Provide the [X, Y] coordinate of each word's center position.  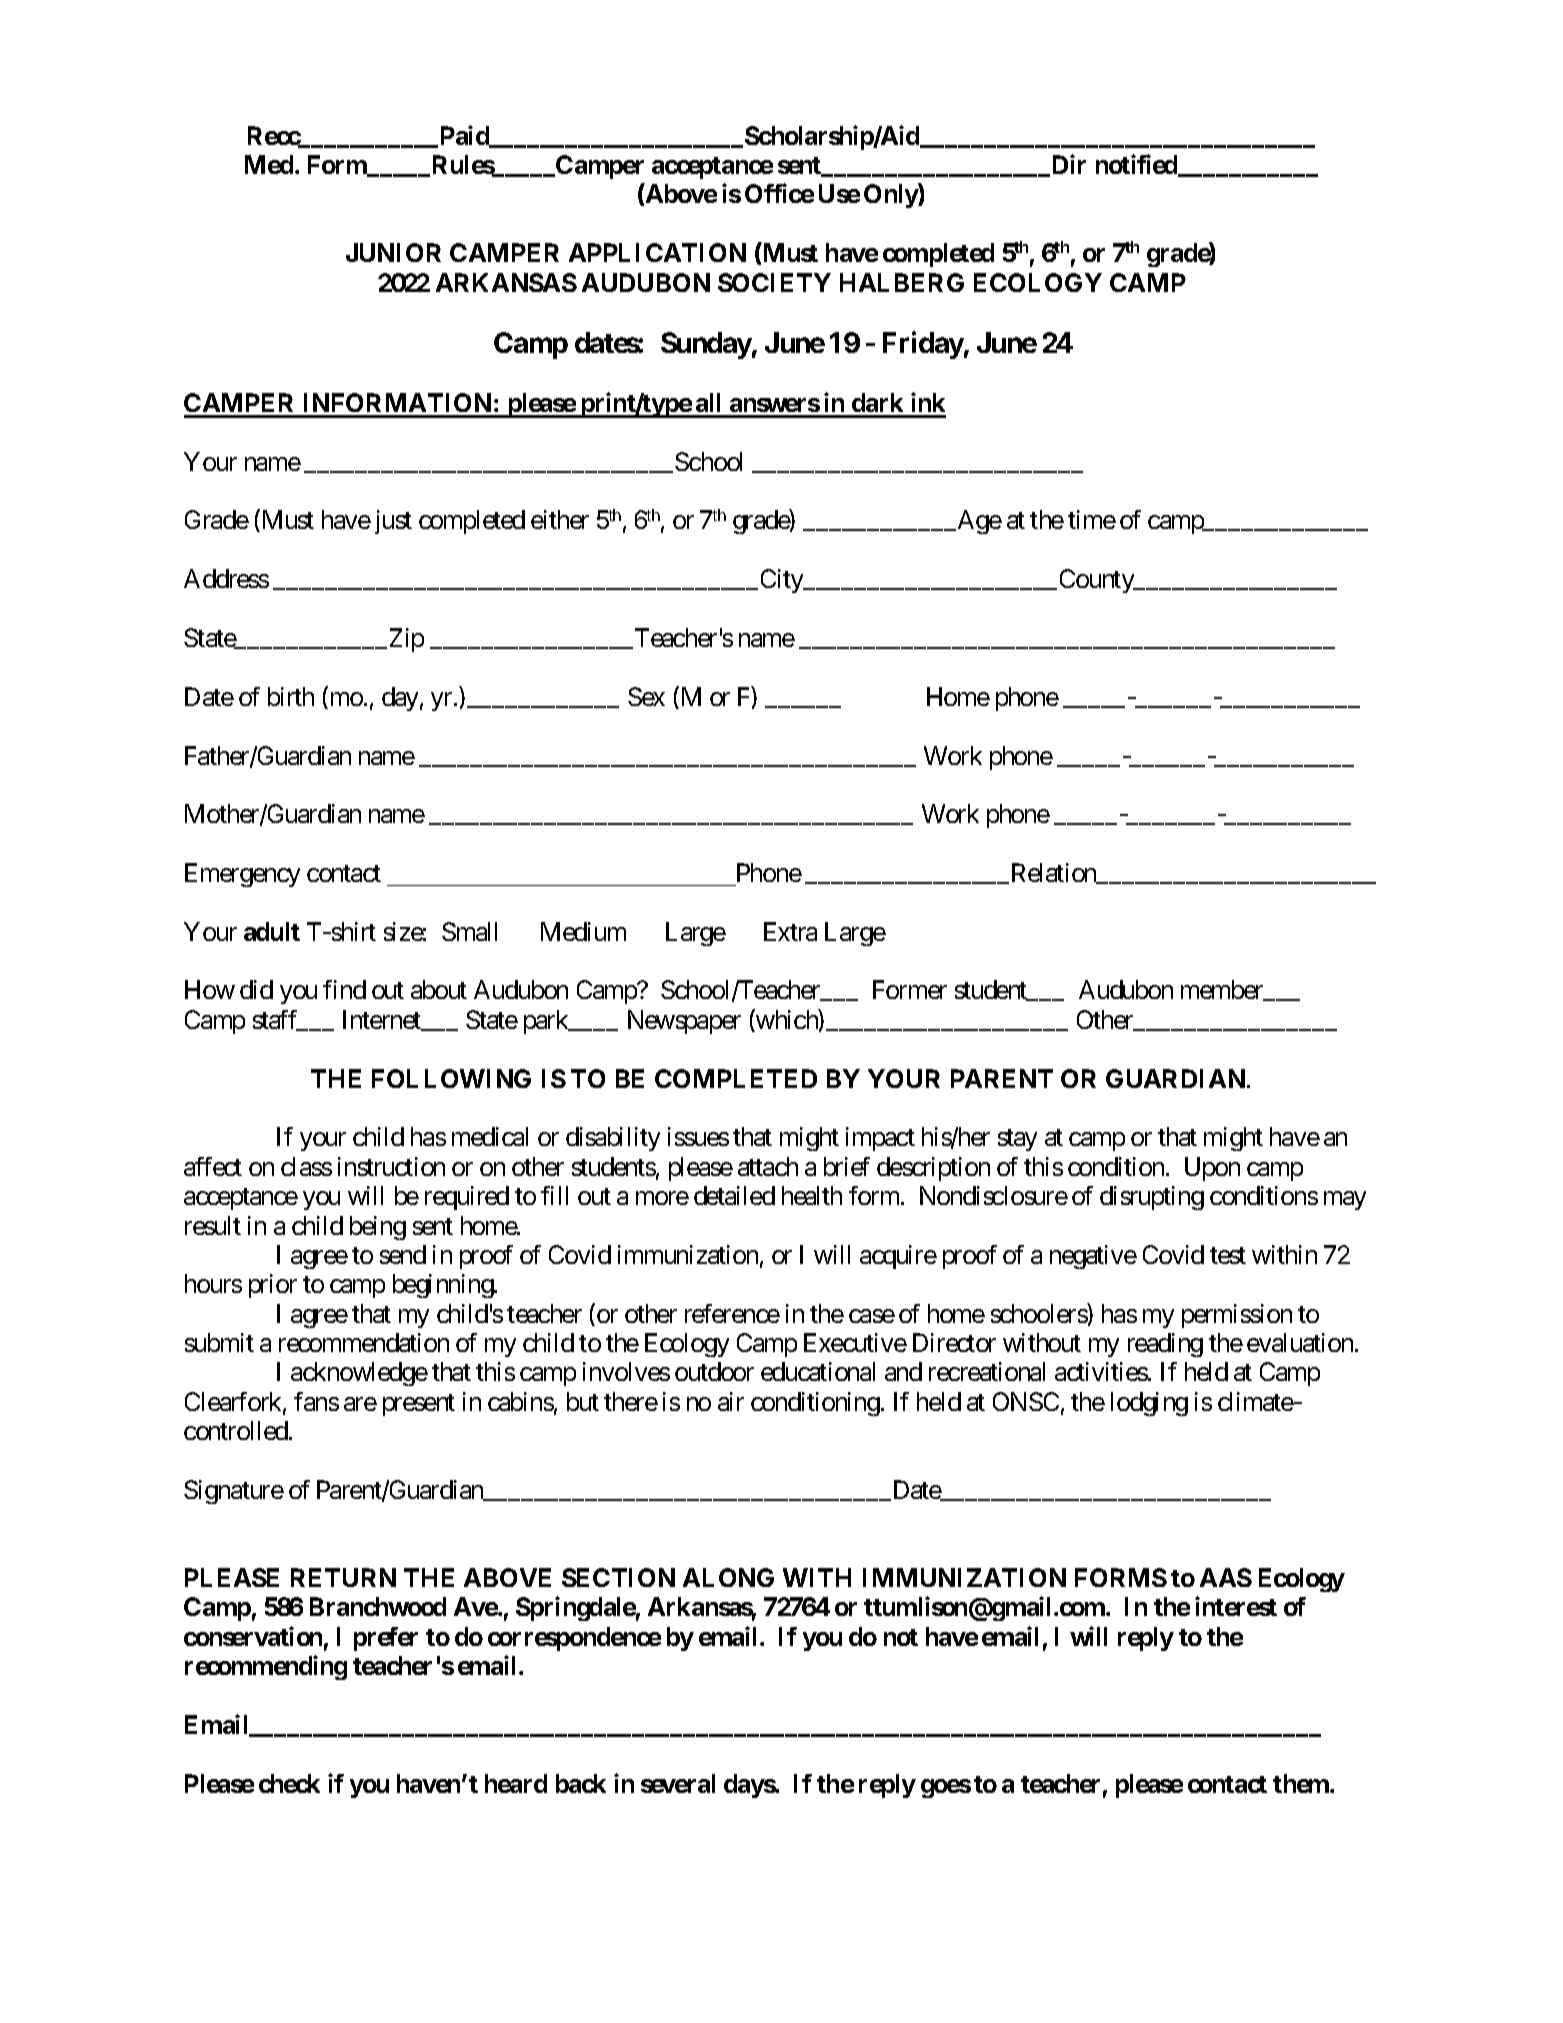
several [678, 1783]
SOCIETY [774, 282]
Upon [1212, 1169]
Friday [923, 345]
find [344, 989]
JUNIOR [393, 252]
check [289, 1783]
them [1302, 1783]
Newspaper [684, 1022]
